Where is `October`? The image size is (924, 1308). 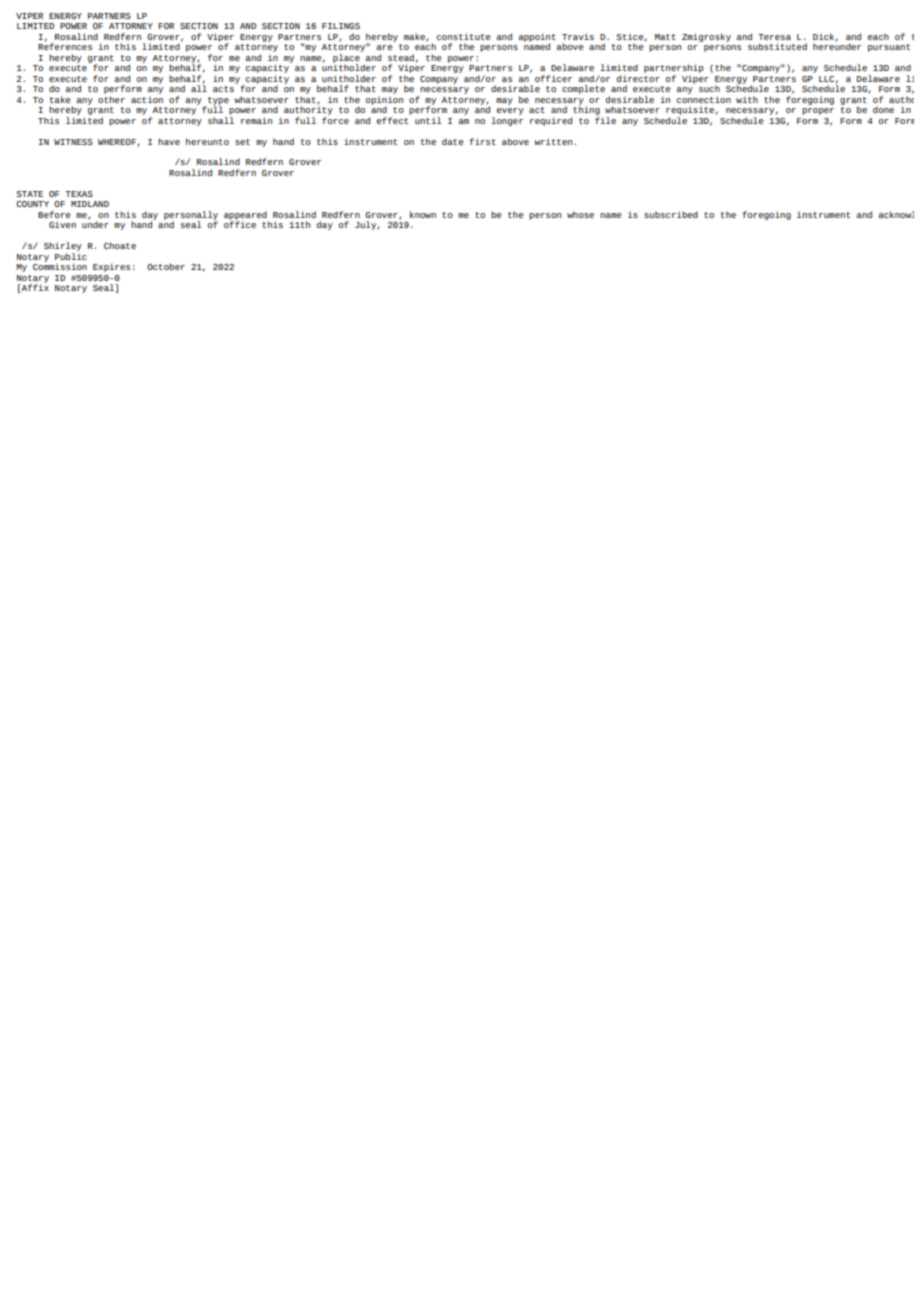
October is located at coordinates (166, 266).
